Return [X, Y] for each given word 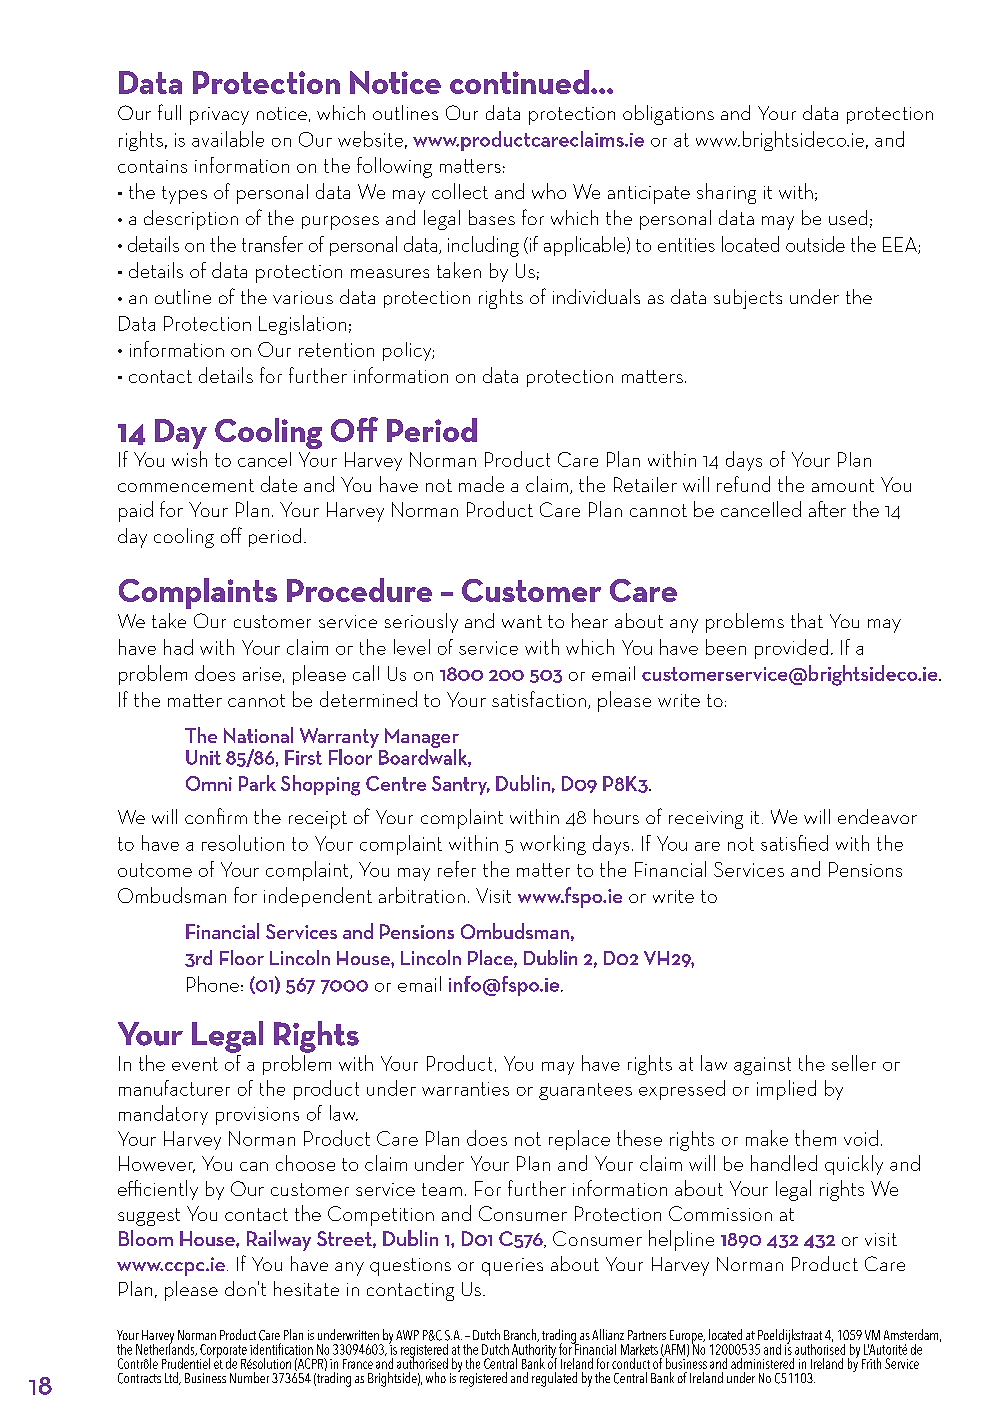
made [481, 484]
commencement [186, 485]
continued [519, 82]
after [827, 509]
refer [457, 869]
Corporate [223, 1352]
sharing [726, 193]
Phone [213, 984]
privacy [219, 116]
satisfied [794, 843]
